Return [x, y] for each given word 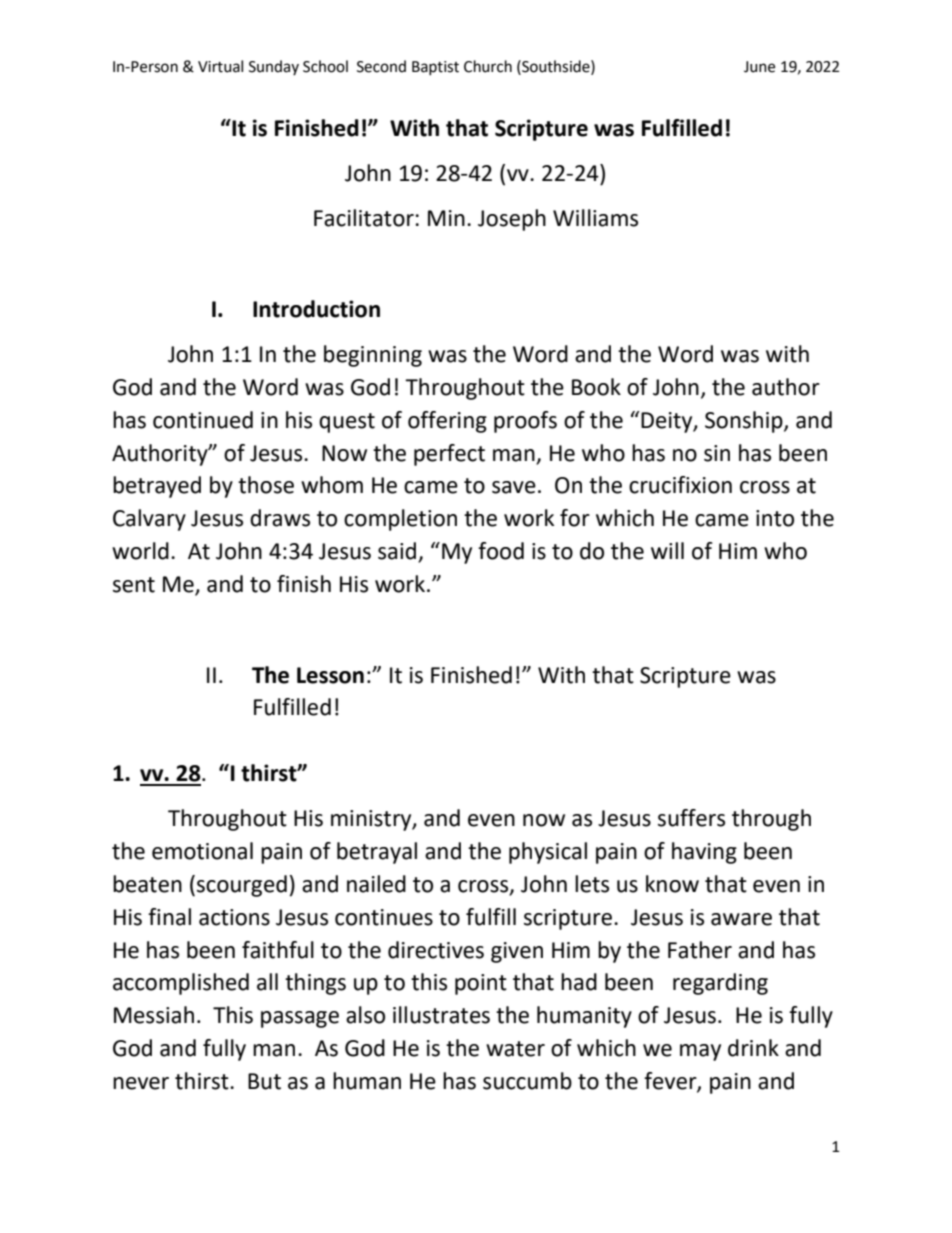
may [700, 1052]
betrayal [377, 853]
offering [447, 422]
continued [203, 420]
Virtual [220, 66]
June [759, 67]
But [264, 1081]
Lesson [330, 675]
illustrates [441, 1015]
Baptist [435, 68]
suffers [691, 818]
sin [717, 453]
